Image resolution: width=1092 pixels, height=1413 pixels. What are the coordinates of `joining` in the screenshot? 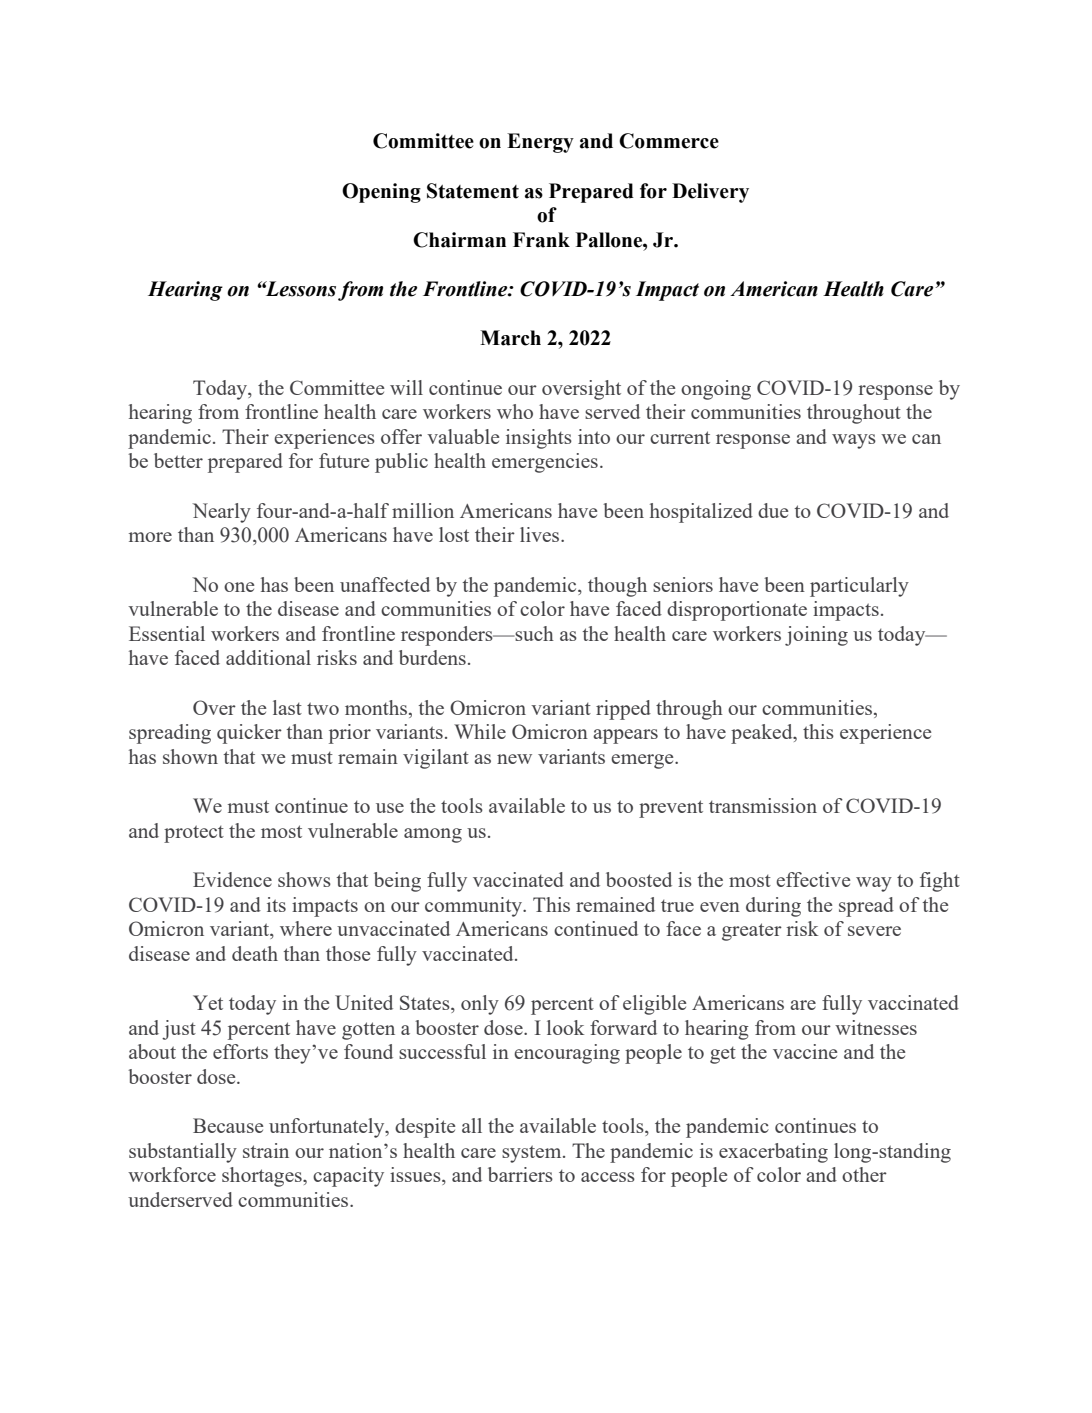 It's located at (816, 636).
